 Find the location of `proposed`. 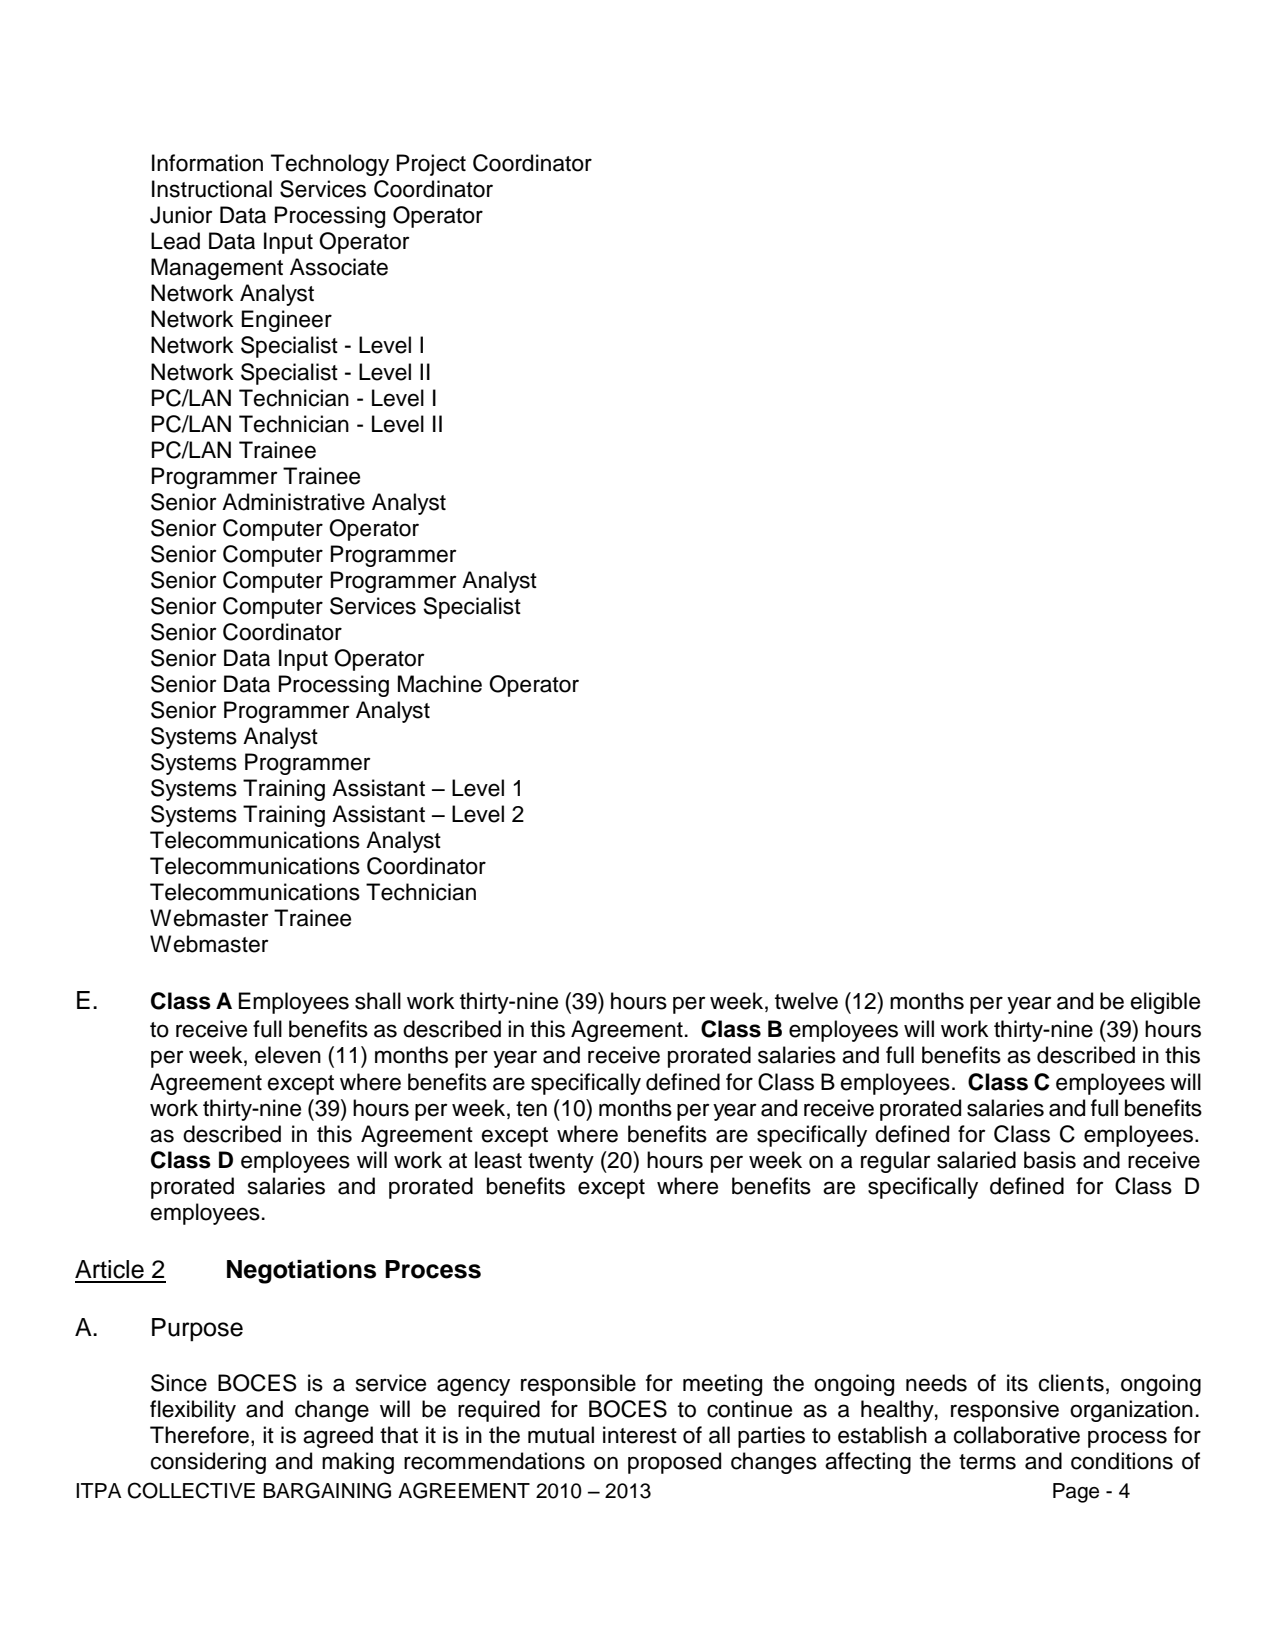

proposed is located at coordinates (674, 1463).
